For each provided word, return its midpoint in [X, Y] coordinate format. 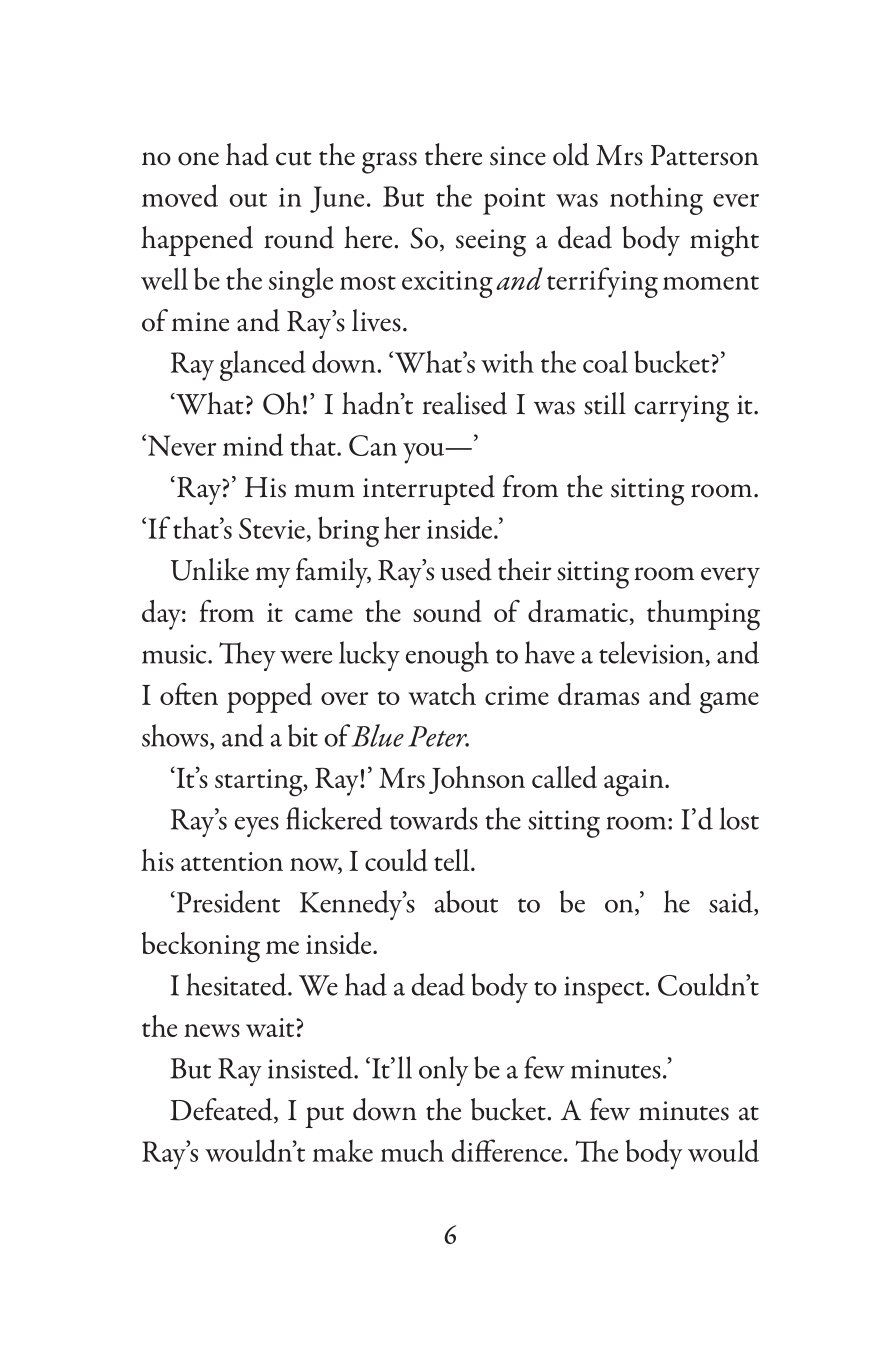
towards [434, 818]
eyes [257, 827]
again [635, 783]
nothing [656, 200]
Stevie [273, 530]
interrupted [429, 490]
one [198, 159]
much [412, 1150]
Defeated [222, 1110]
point [514, 201]
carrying [681, 409]
